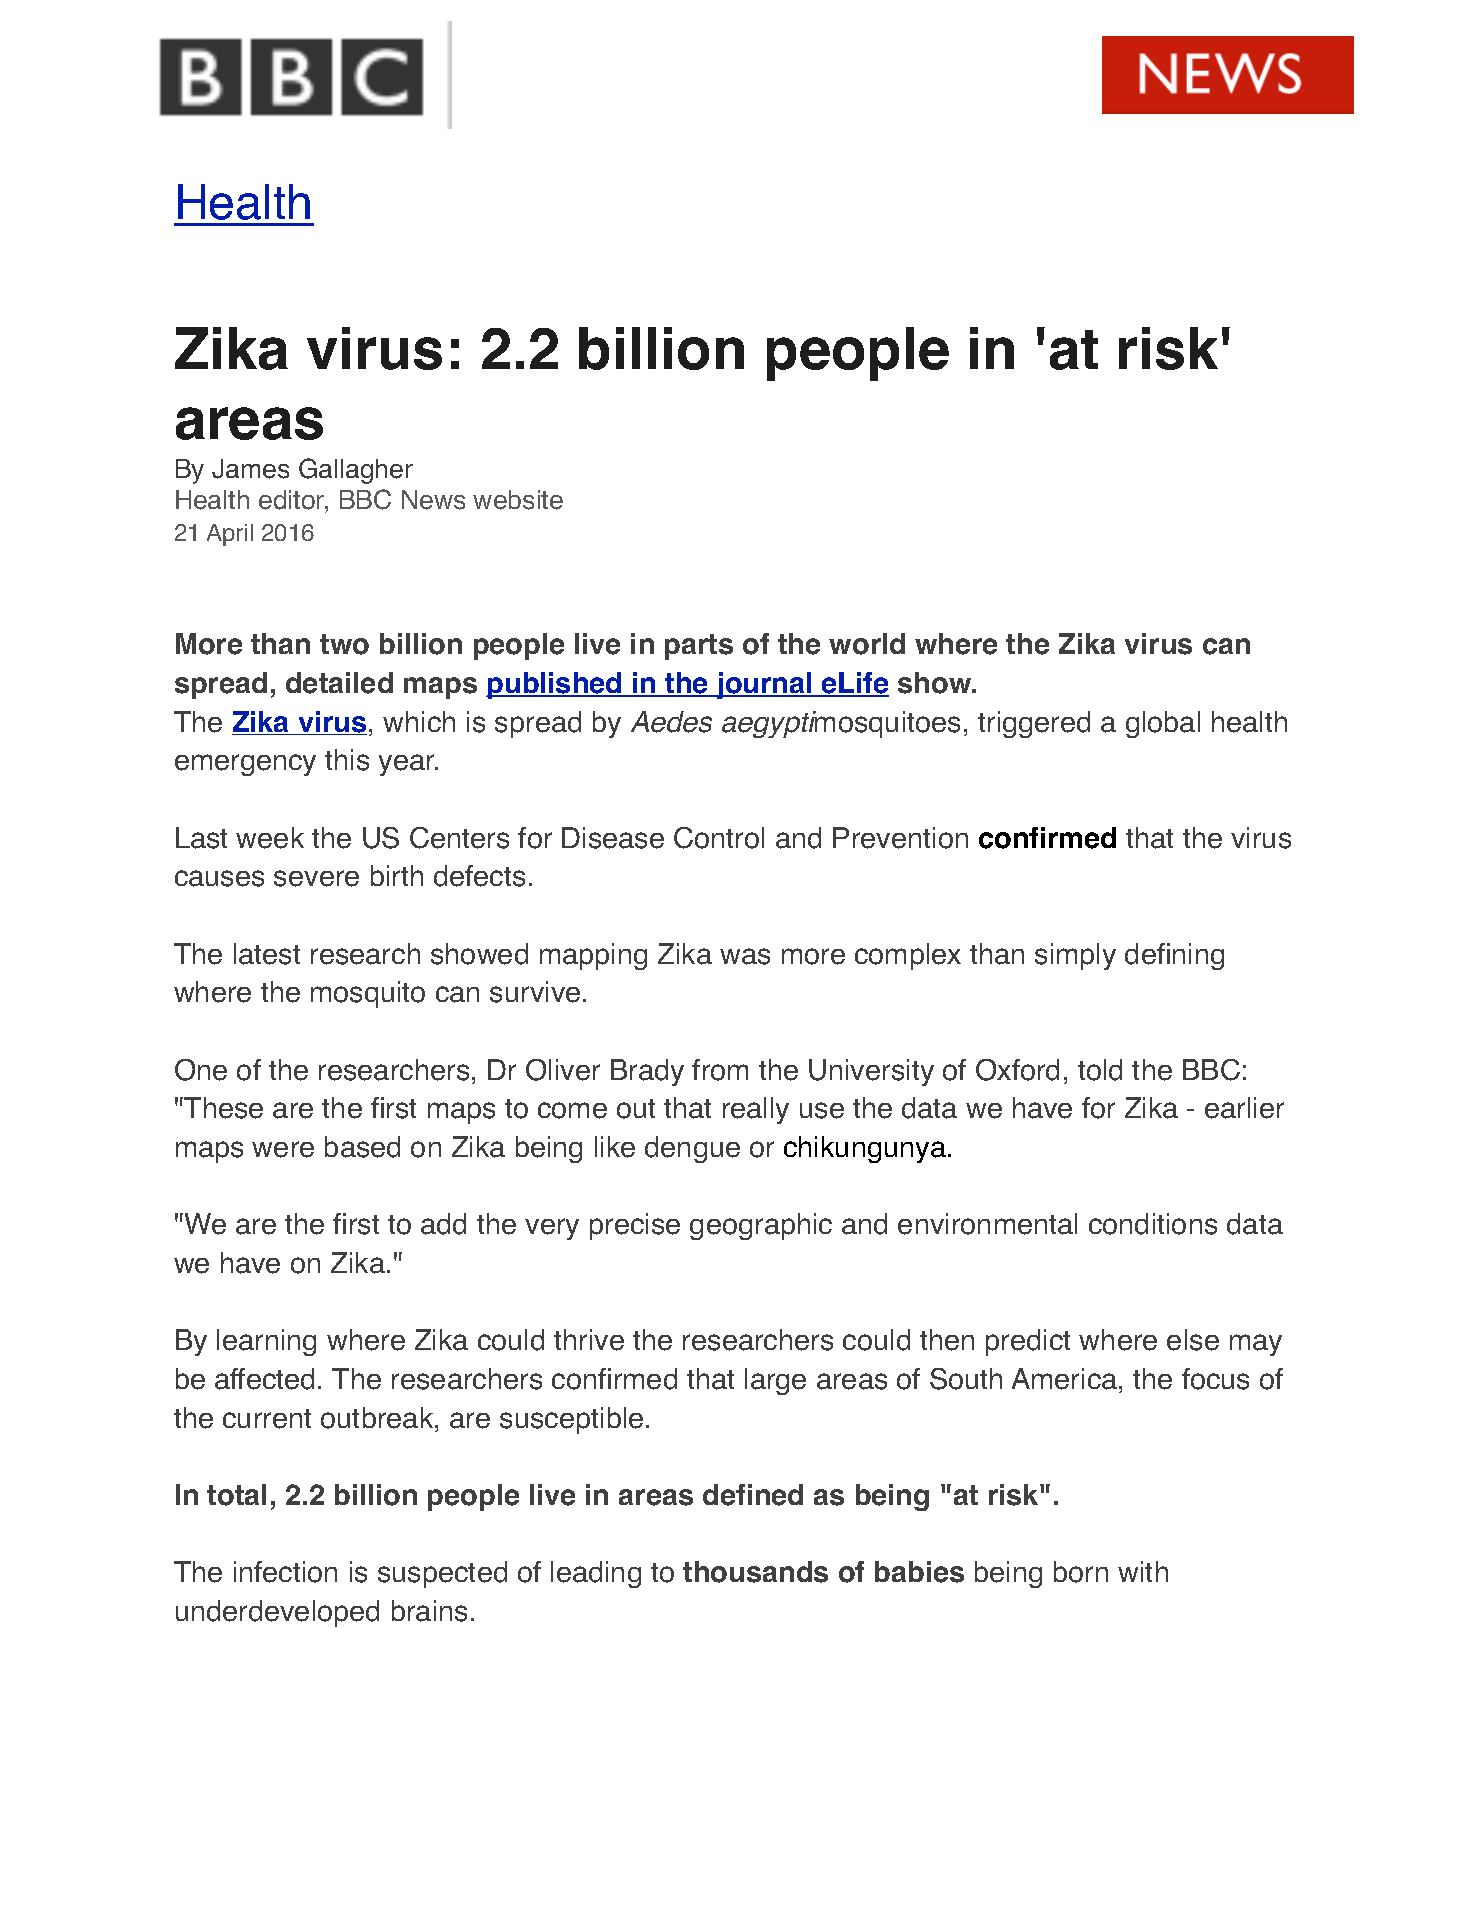 The width and height of the screenshot is (1479, 1914). I want to click on told, so click(1100, 1070).
